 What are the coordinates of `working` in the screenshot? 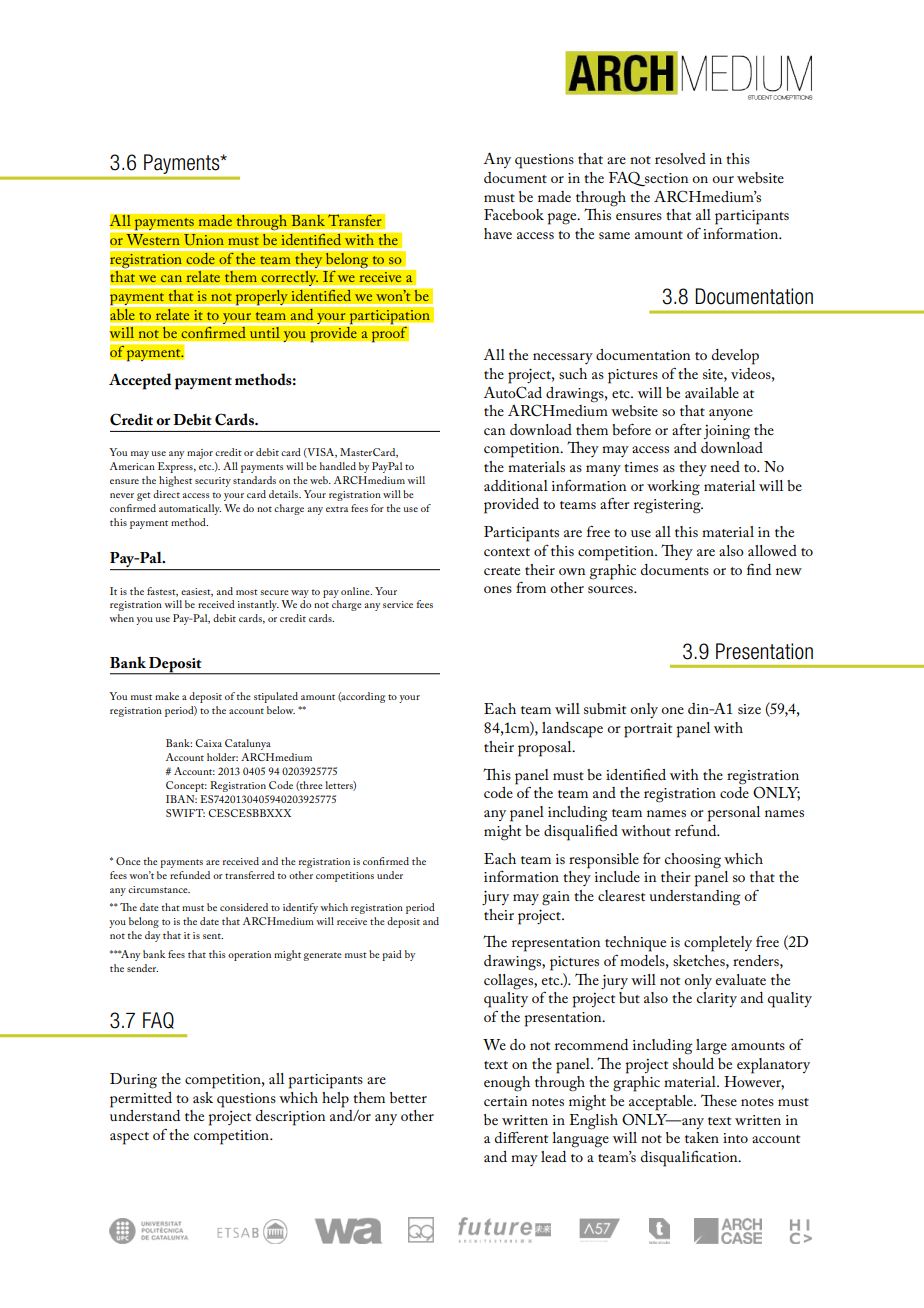 It's located at (673, 488).
